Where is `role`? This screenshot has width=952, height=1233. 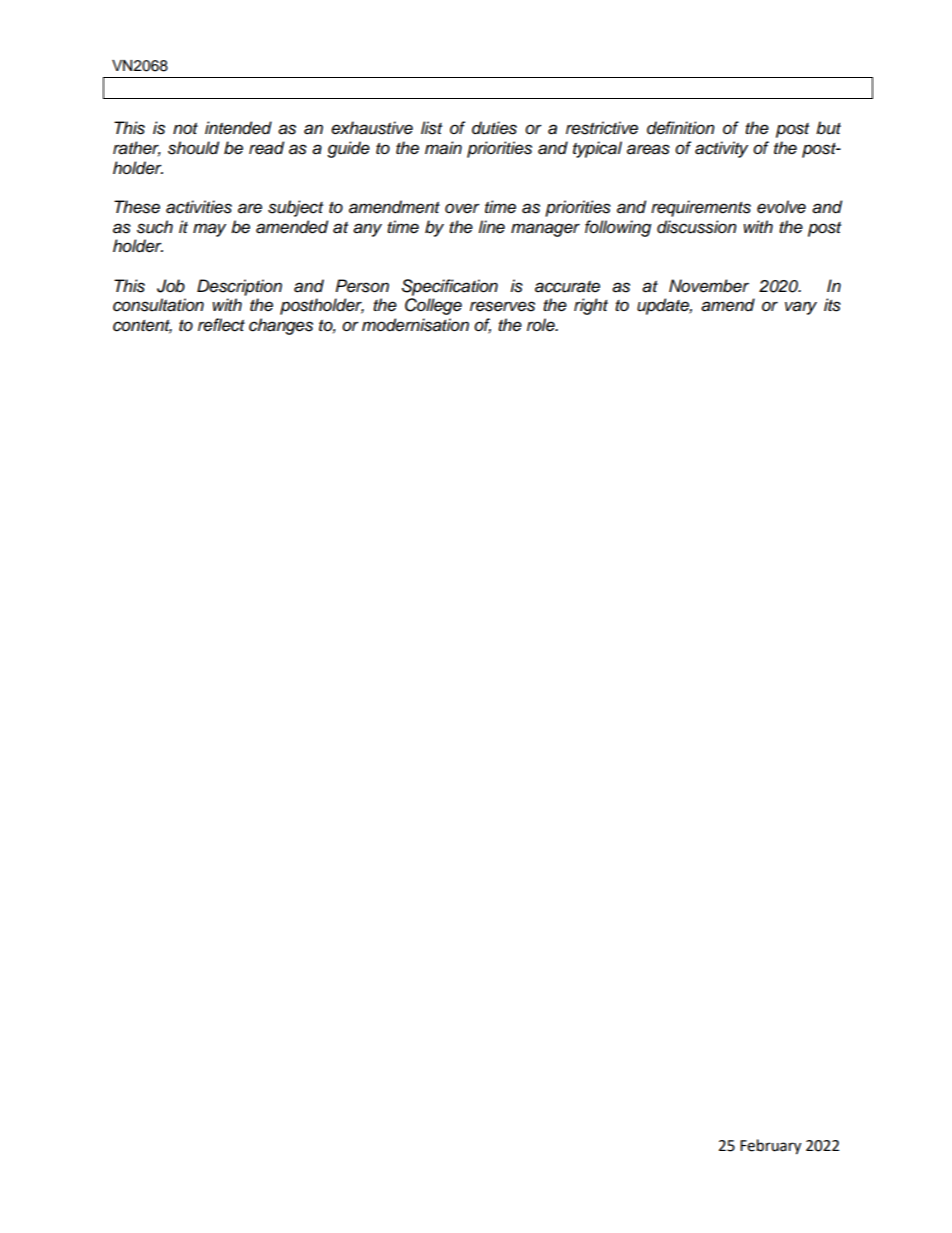
role is located at coordinates (542, 325).
